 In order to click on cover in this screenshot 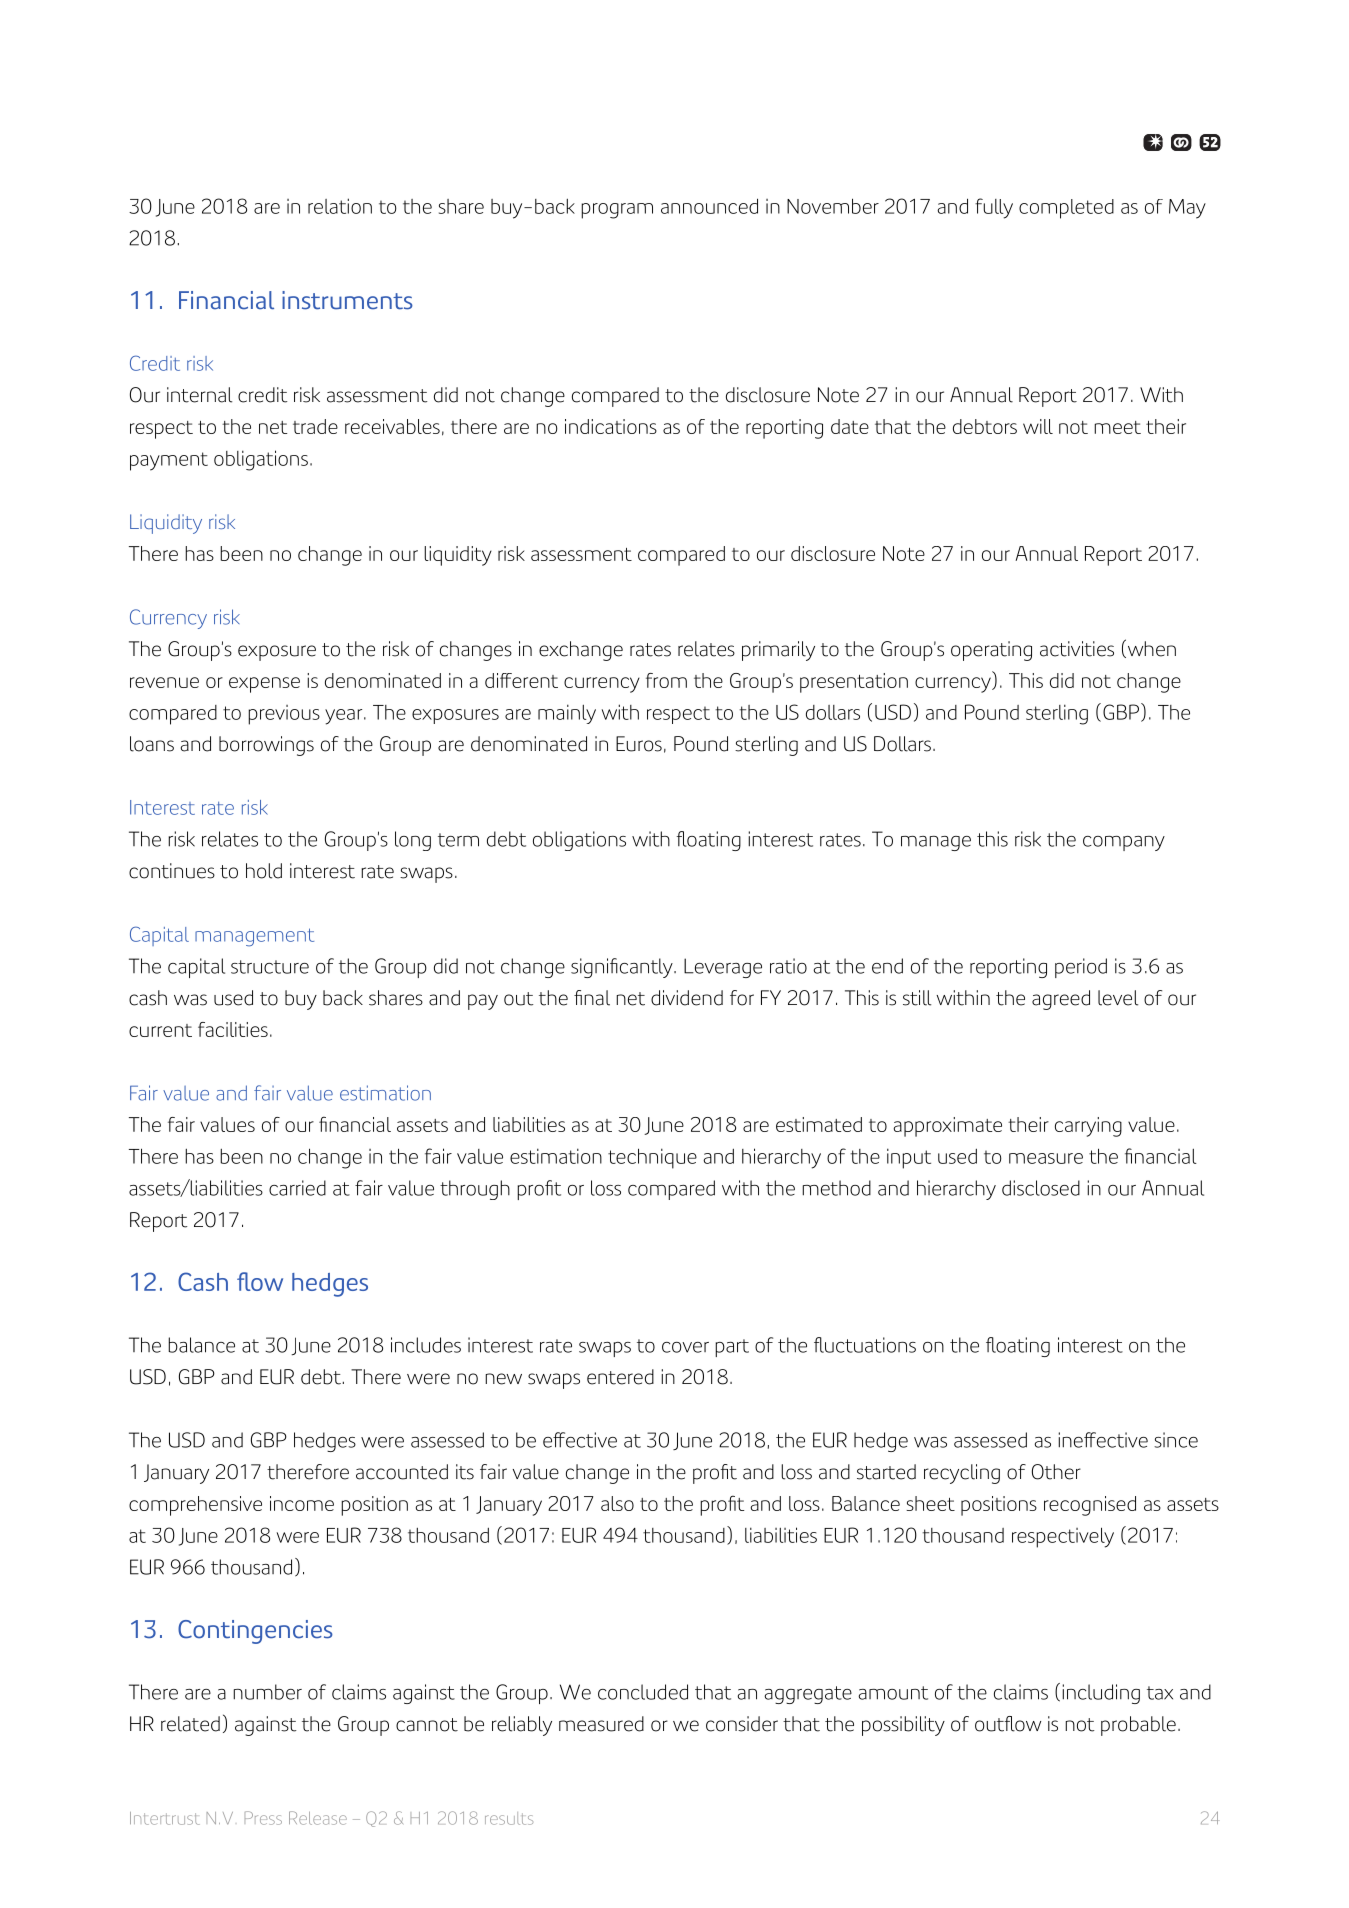, I will do `click(685, 1347)`.
